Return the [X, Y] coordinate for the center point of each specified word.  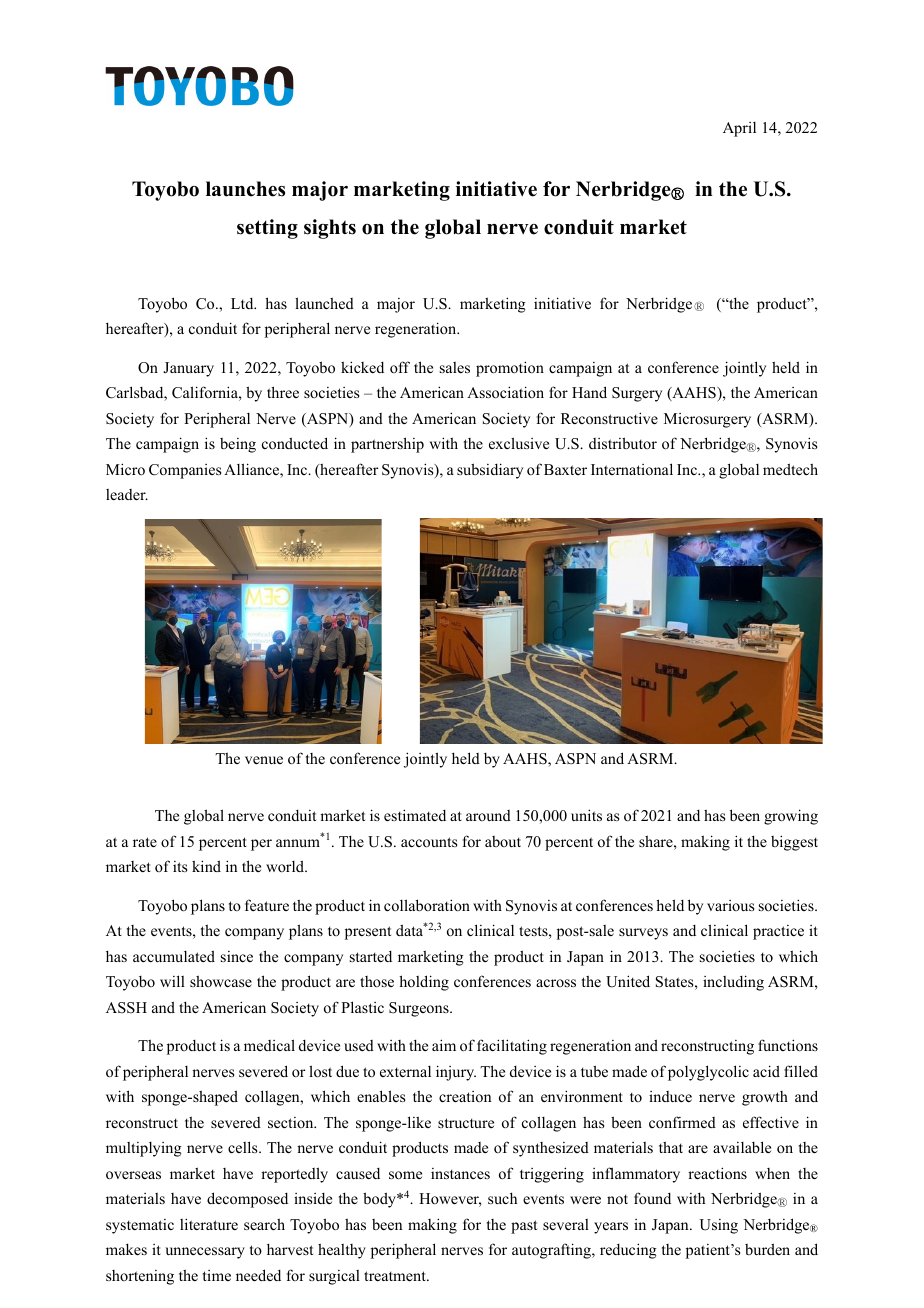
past [524, 1227]
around [488, 815]
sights [330, 229]
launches [245, 189]
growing [791, 817]
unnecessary [205, 1253]
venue [264, 760]
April [739, 129]
